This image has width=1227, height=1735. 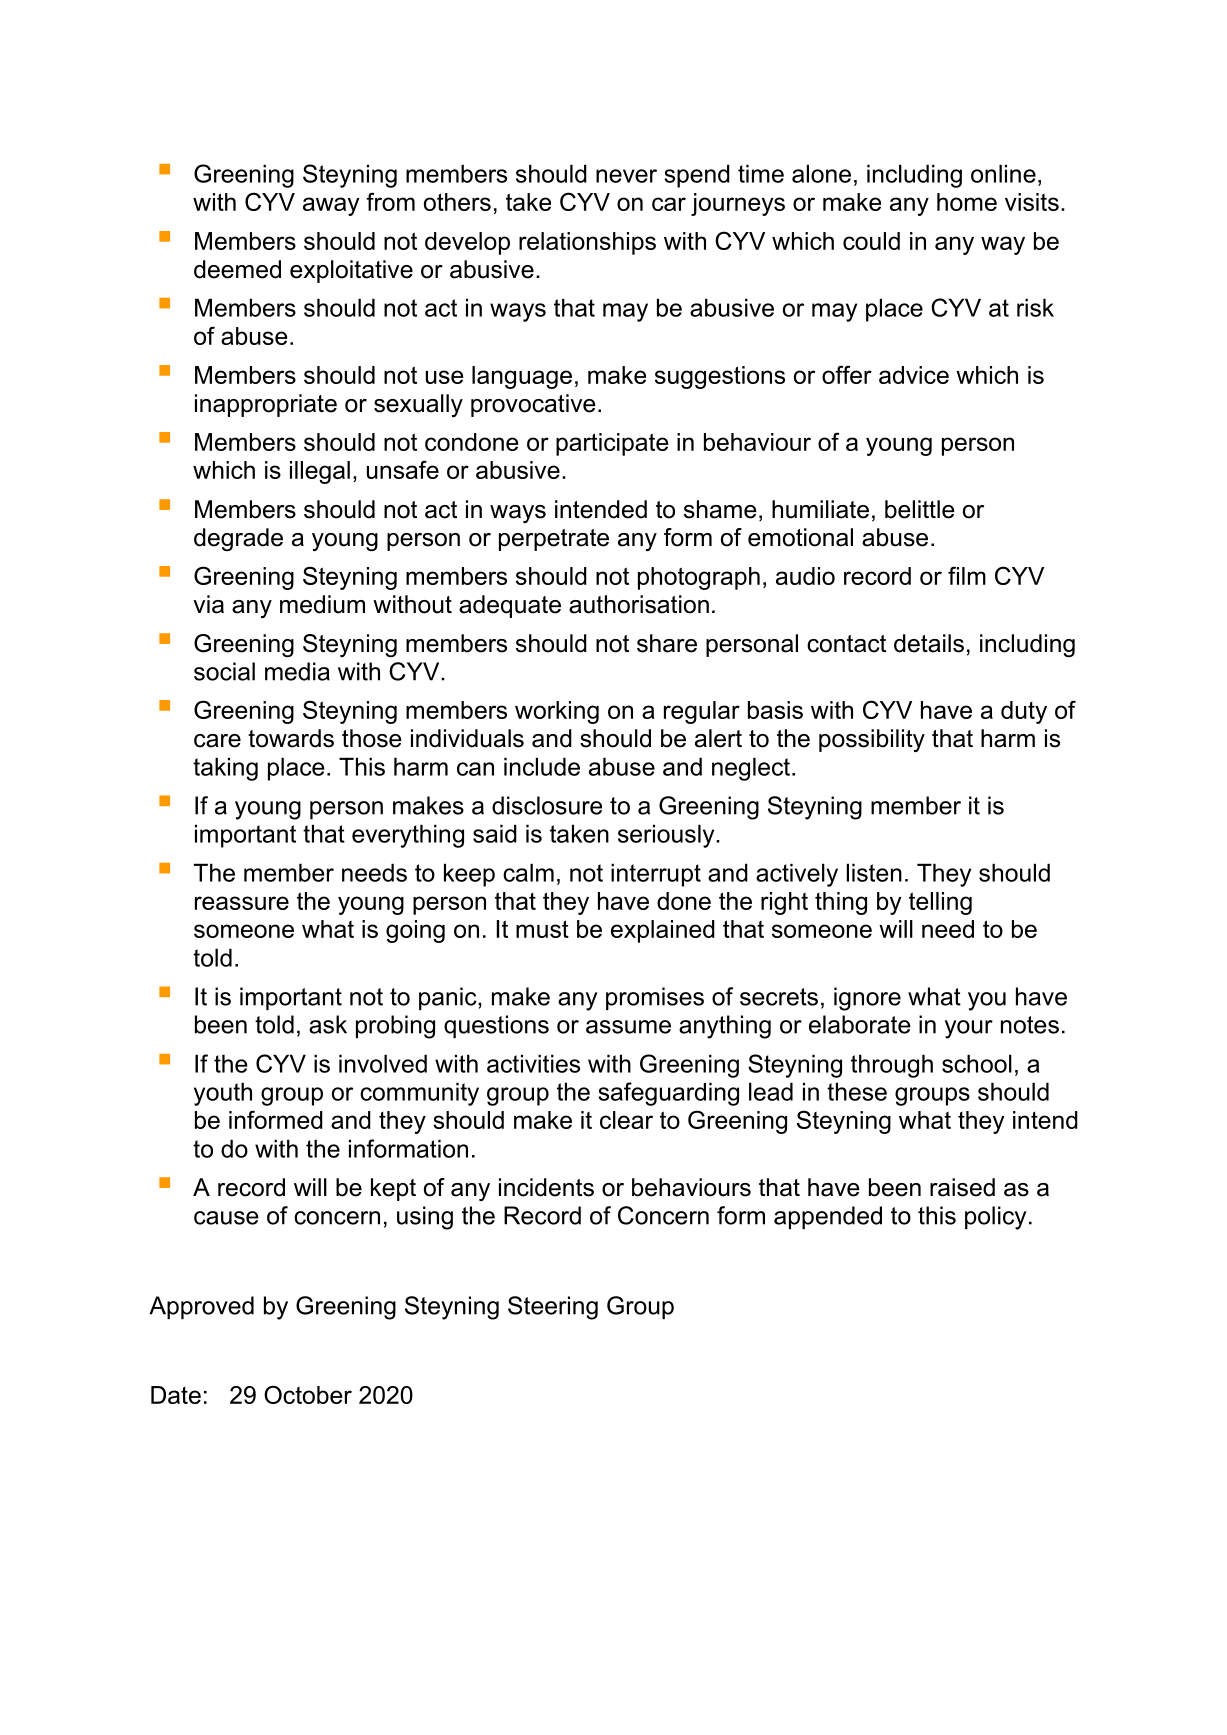 I want to click on raised, so click(x=962, y=1187).
